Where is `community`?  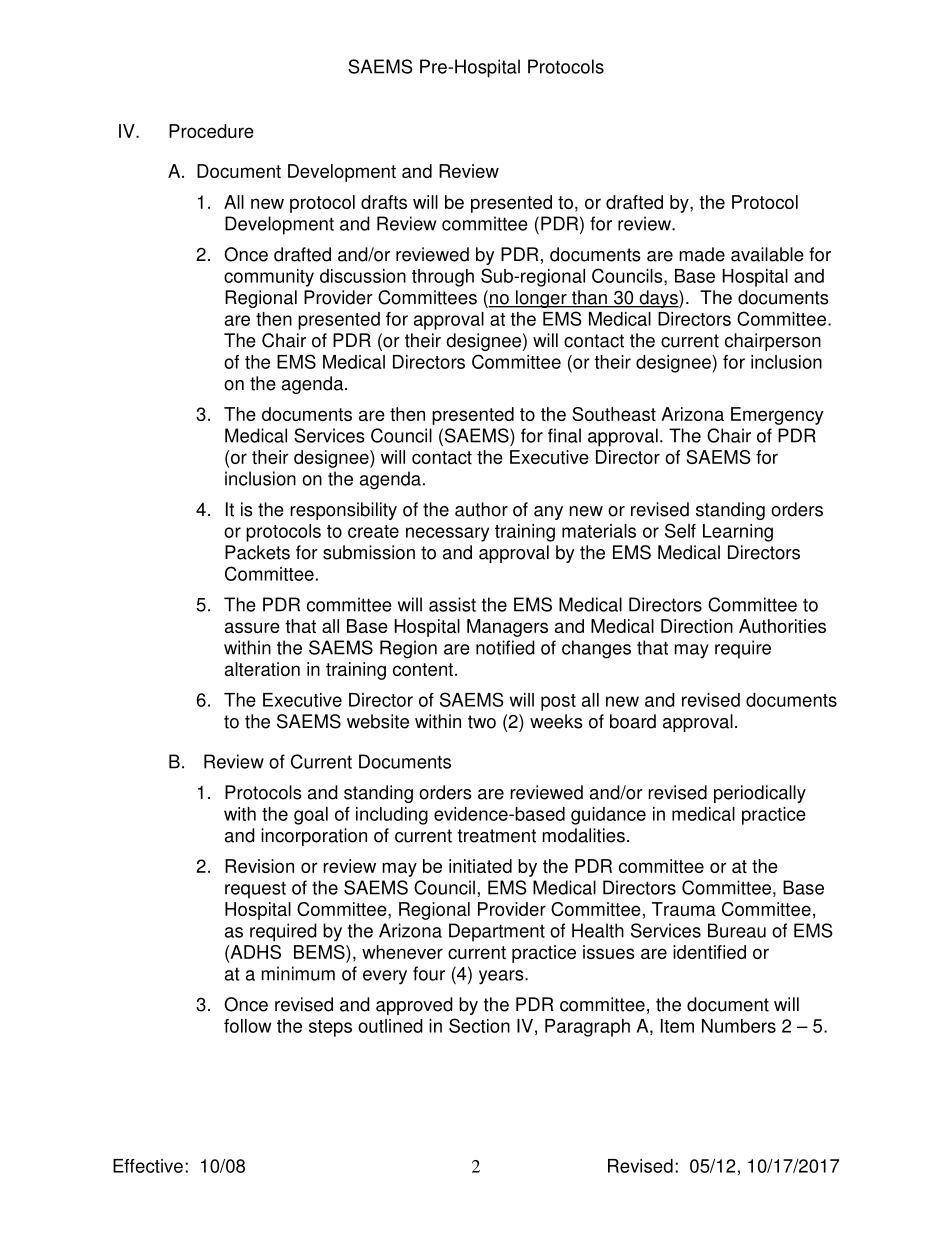 community is located at coordinates (269, 278).
